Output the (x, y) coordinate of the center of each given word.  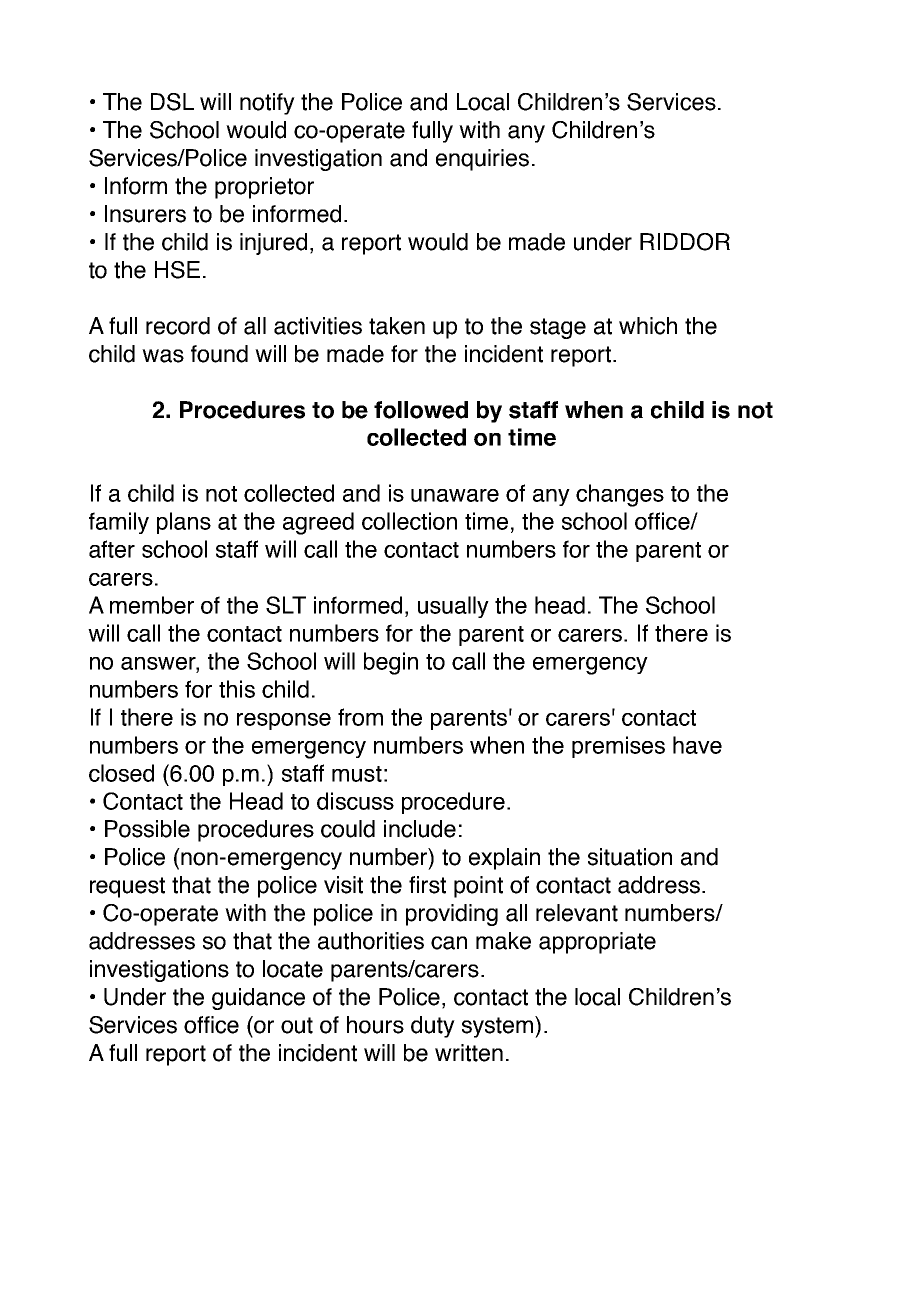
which (648, 326)
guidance (258, 999)
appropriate (597, 943)
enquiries (482, 160)
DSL (172, 102)
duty (433, 1027)
